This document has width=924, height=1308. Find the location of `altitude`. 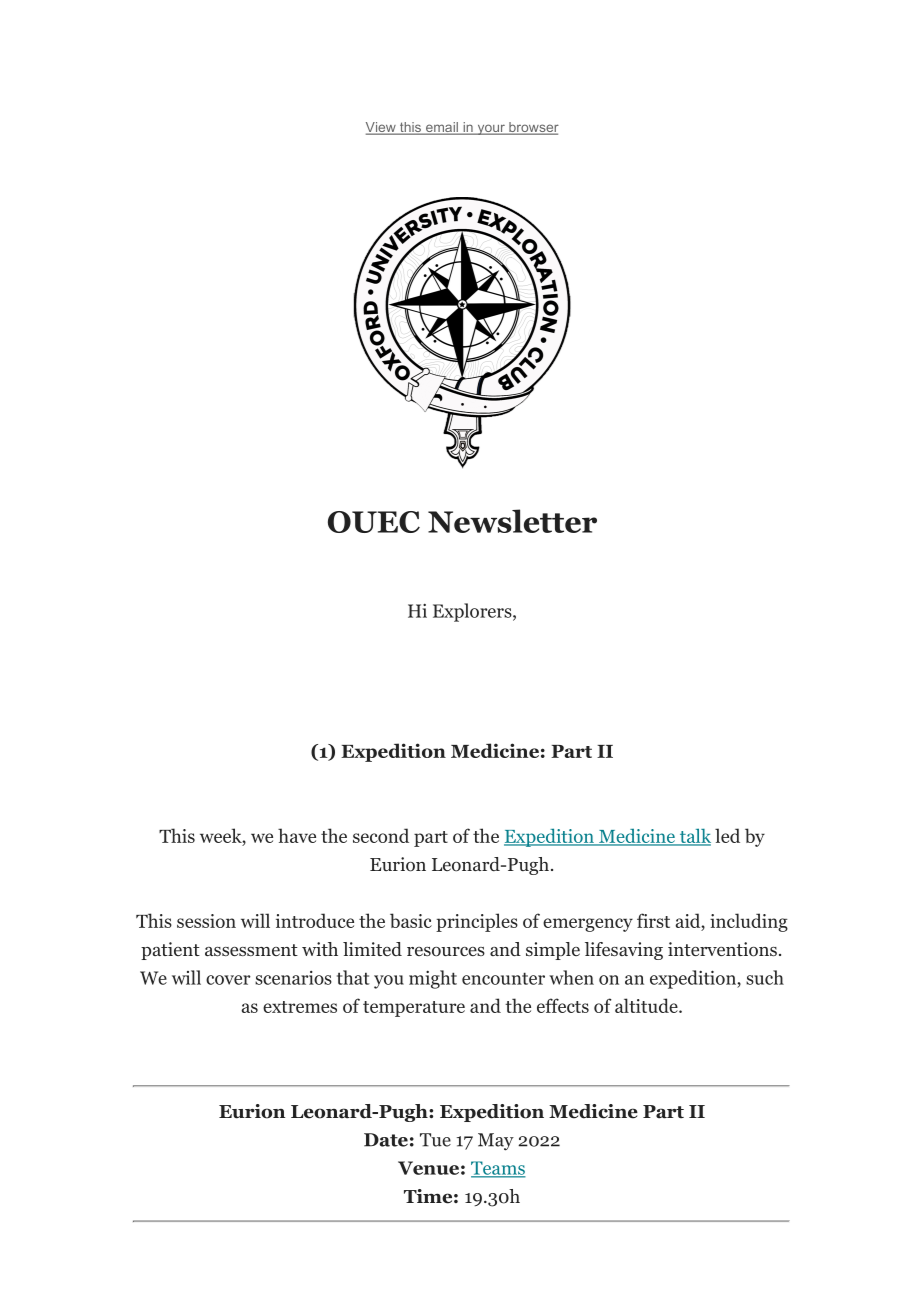

altitude is located at coordinates (647, 1005).
